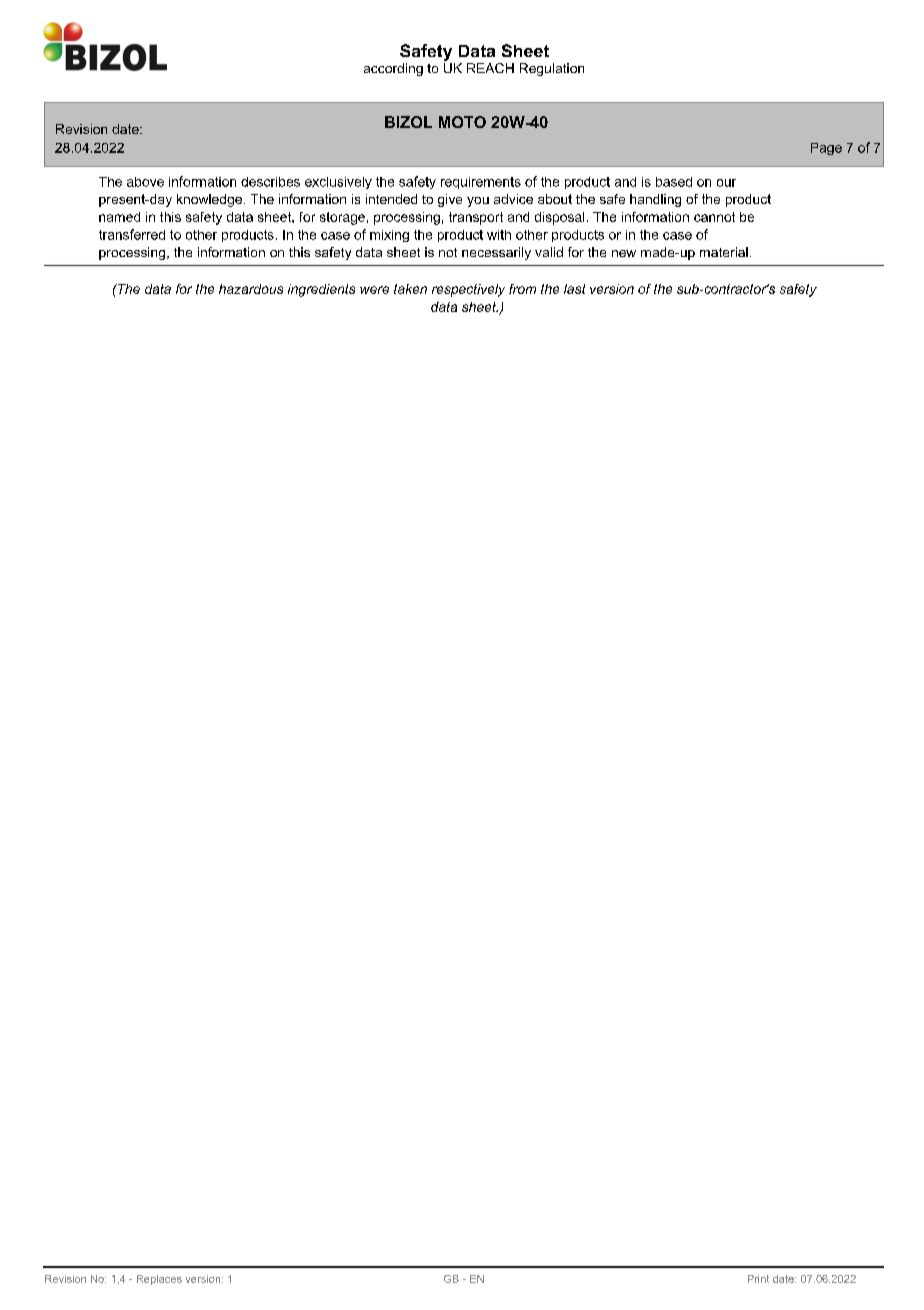  I want to click on material, so click(724, 252).
